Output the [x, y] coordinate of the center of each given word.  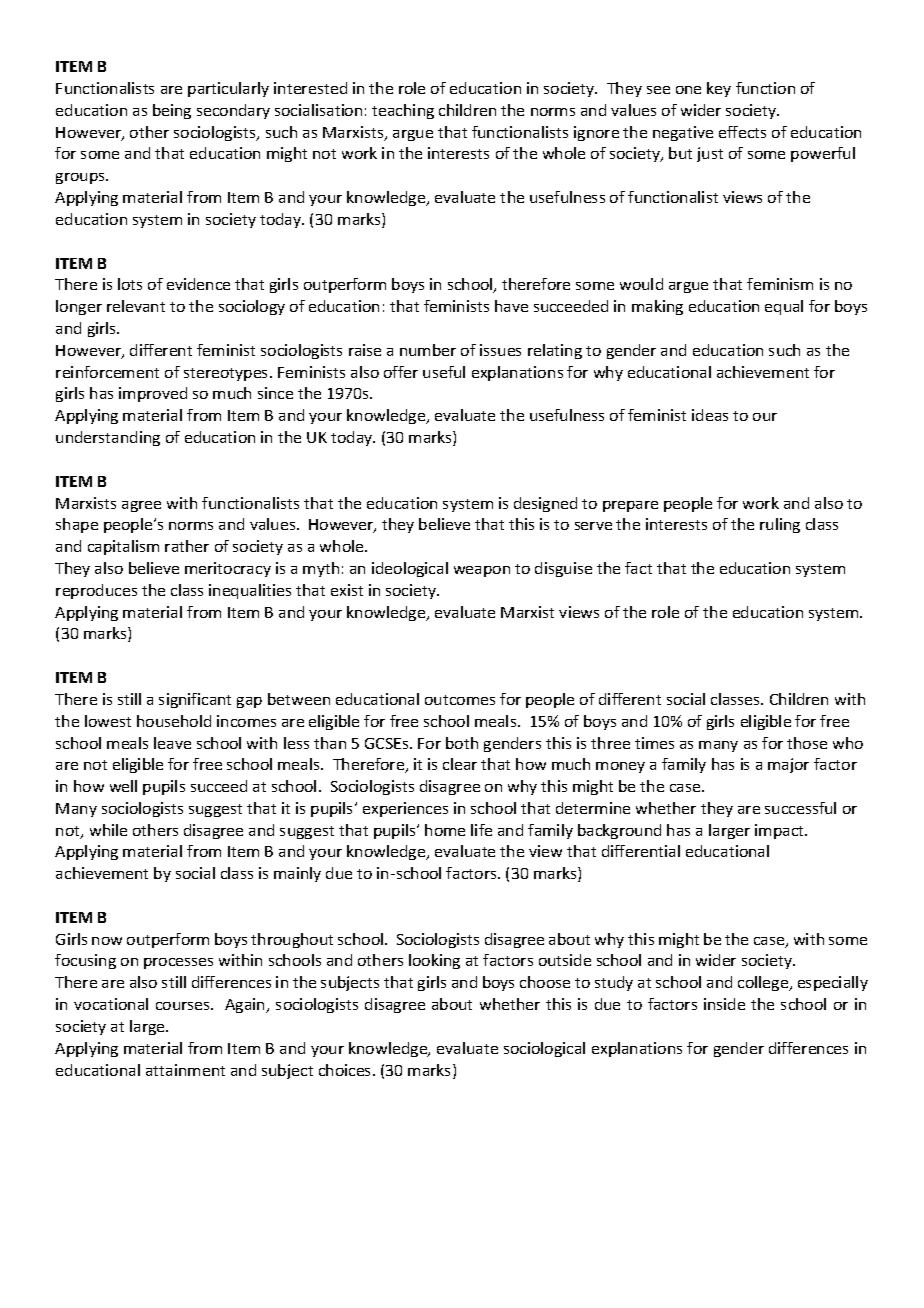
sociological [544, 1049]
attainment [185, 1070]
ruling [780, 525]
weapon [482, 571]
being [172, 111]
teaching [403, 111]
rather [187, 546]
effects [742, 132]
